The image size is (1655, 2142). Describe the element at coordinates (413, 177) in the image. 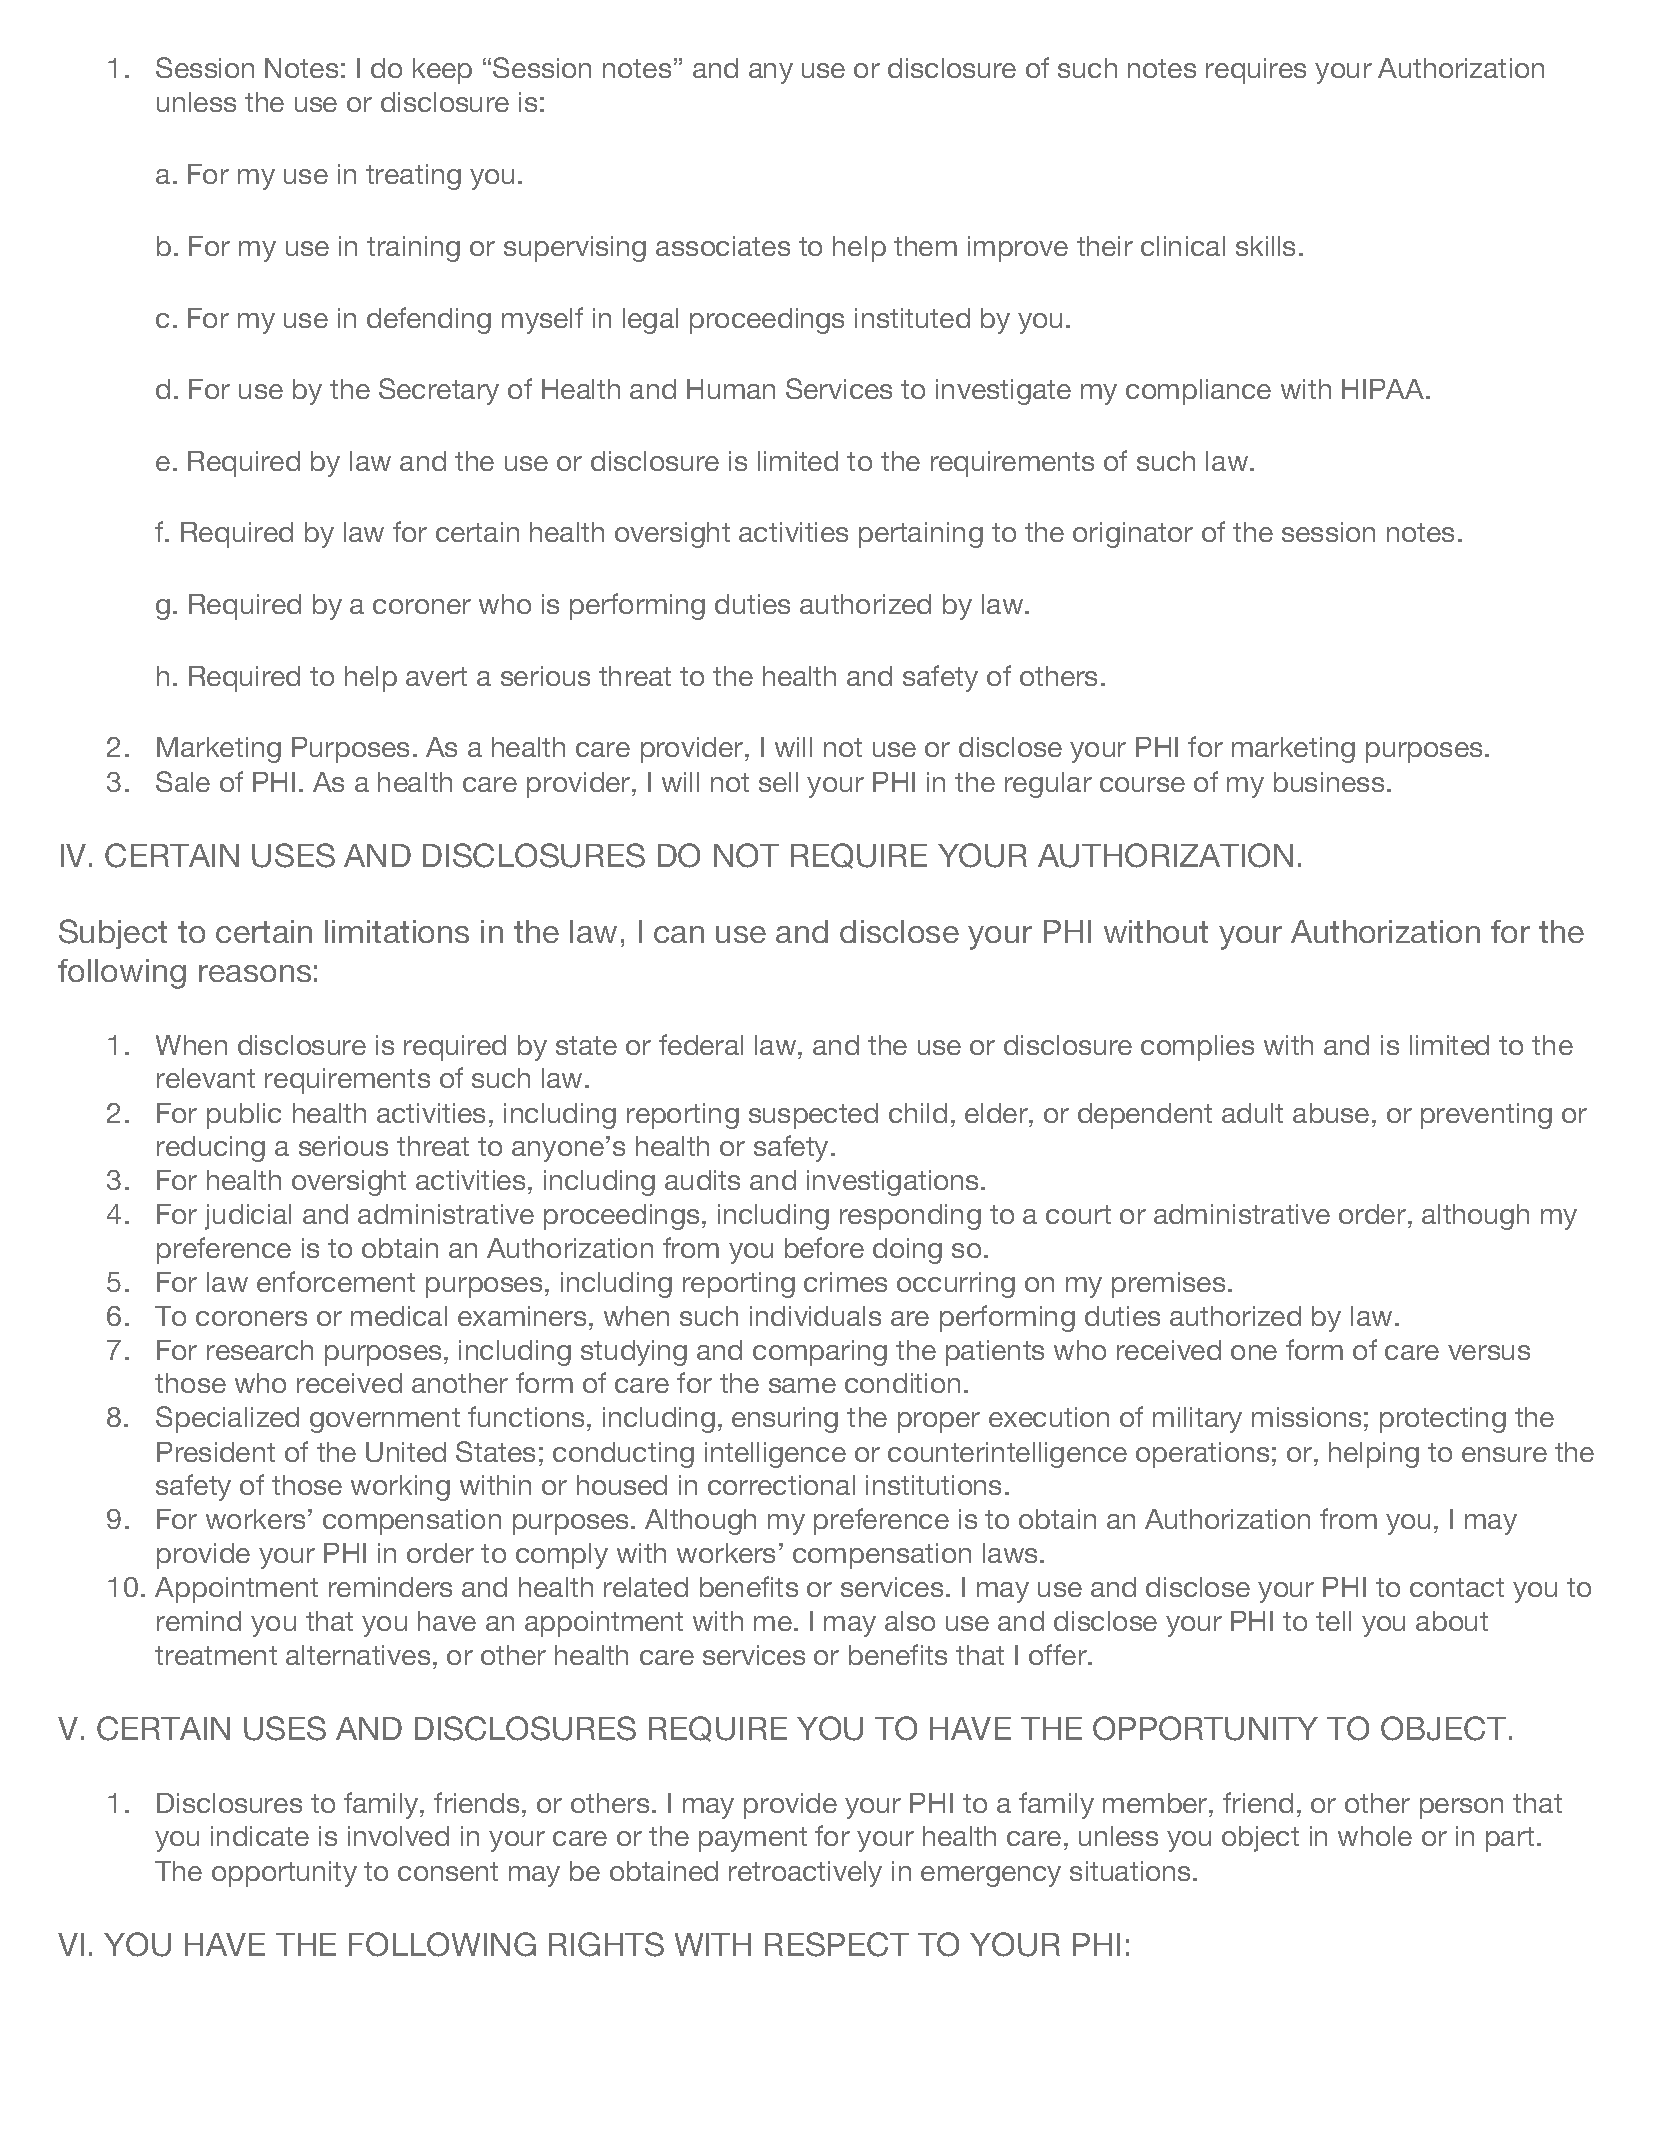

I see `treating` at that location.
